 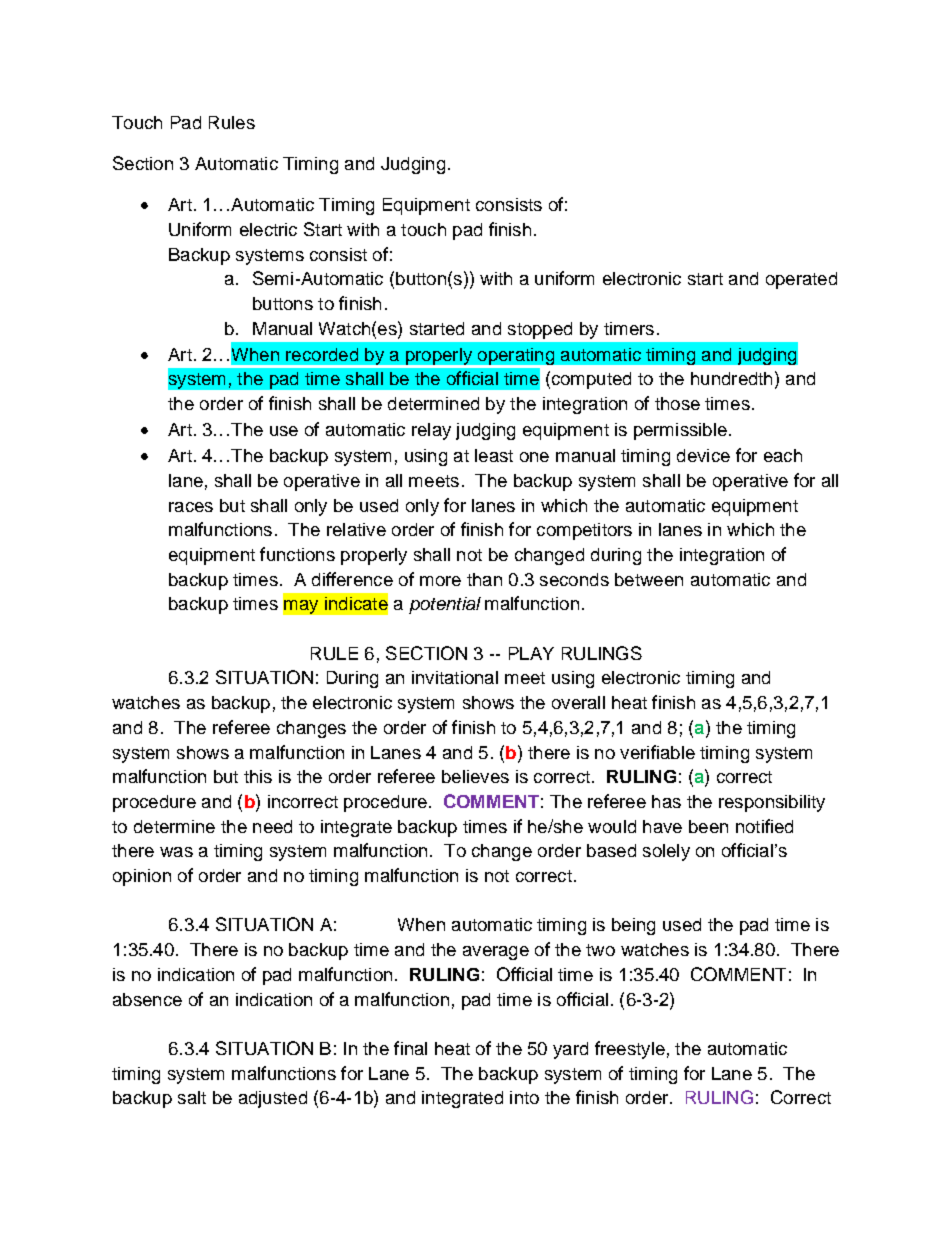 What do you see at coordinates (540, 330) in the document?
I see `stopped` at bounding box center [540, 330].
